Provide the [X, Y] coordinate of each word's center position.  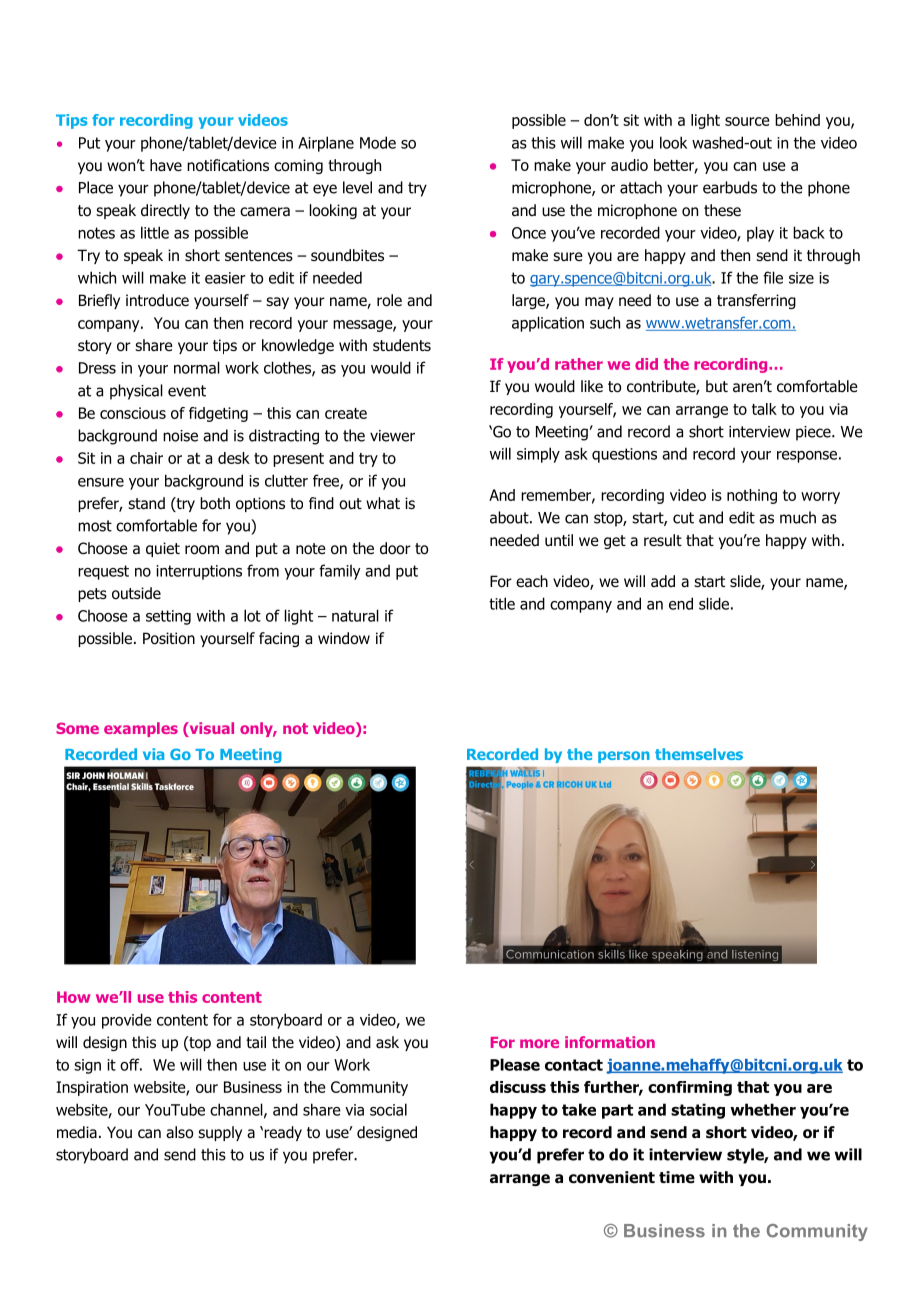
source [747, 121]
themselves [699, 754]
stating [698, 1111]
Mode [378, 142]
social [388, 1109]
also [179, 1132]
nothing [752, 496]
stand [146, 503]
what [383, 503]
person [624, 757]
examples [141, 729]
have [166, 165]
